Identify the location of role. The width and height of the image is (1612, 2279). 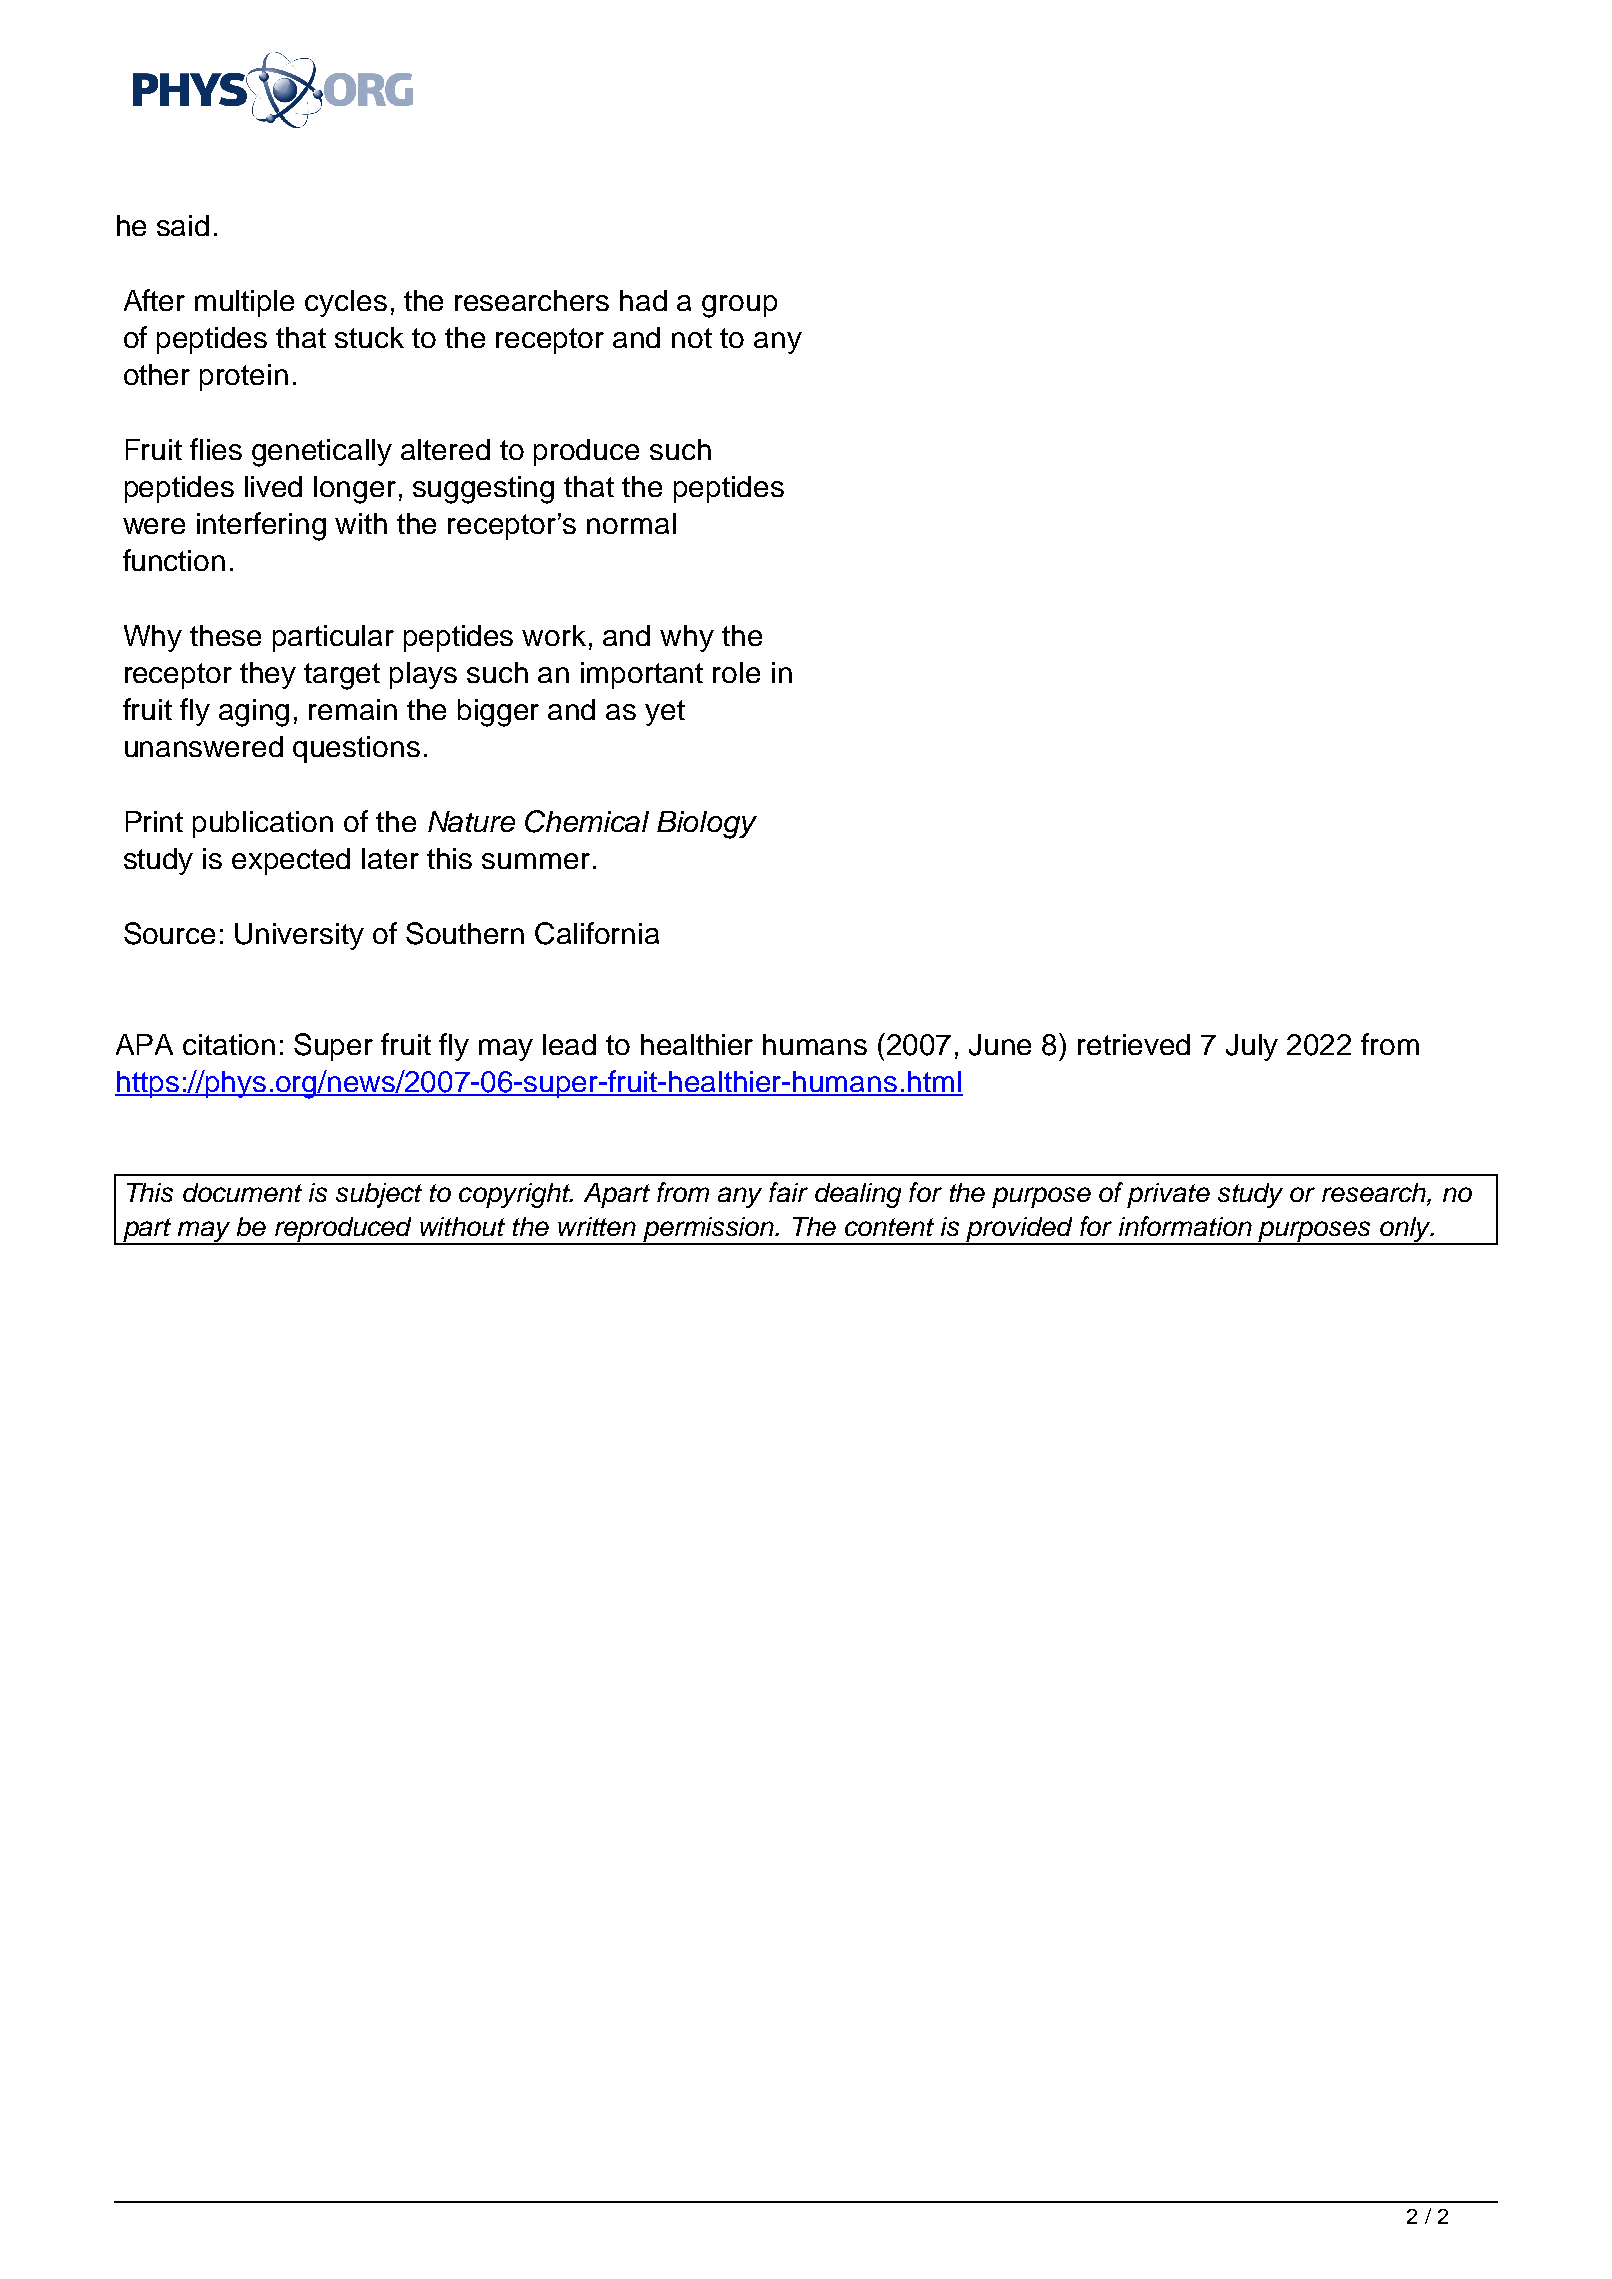
(736, 672).
